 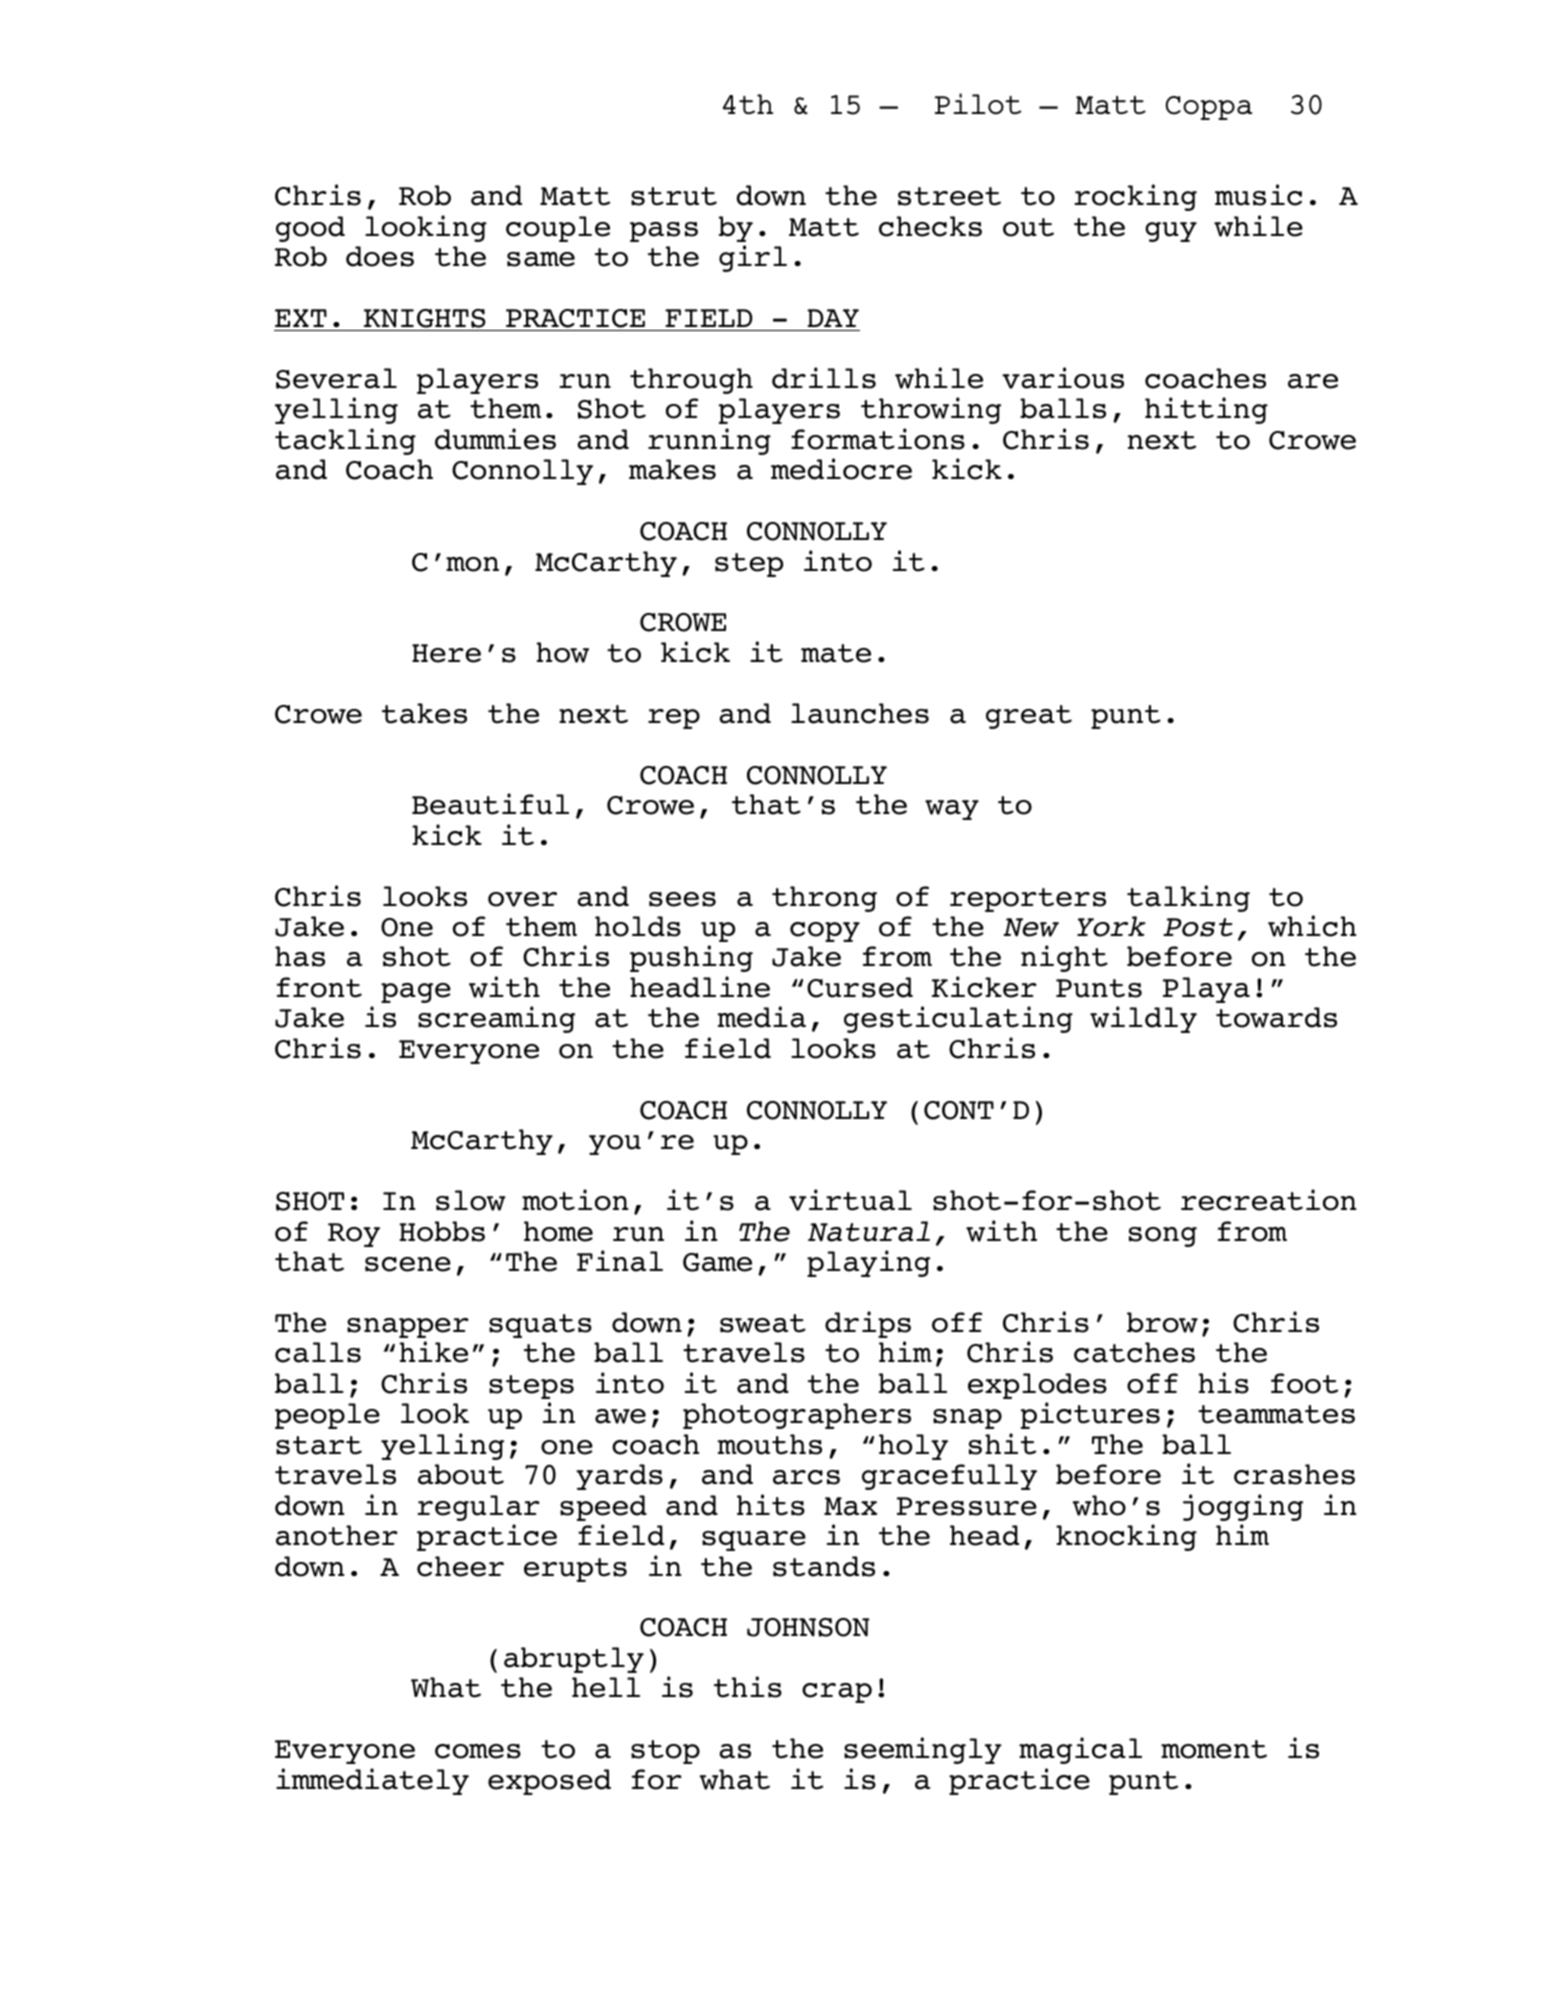 I want to click on moment, so click(x=1214, y=1749).
